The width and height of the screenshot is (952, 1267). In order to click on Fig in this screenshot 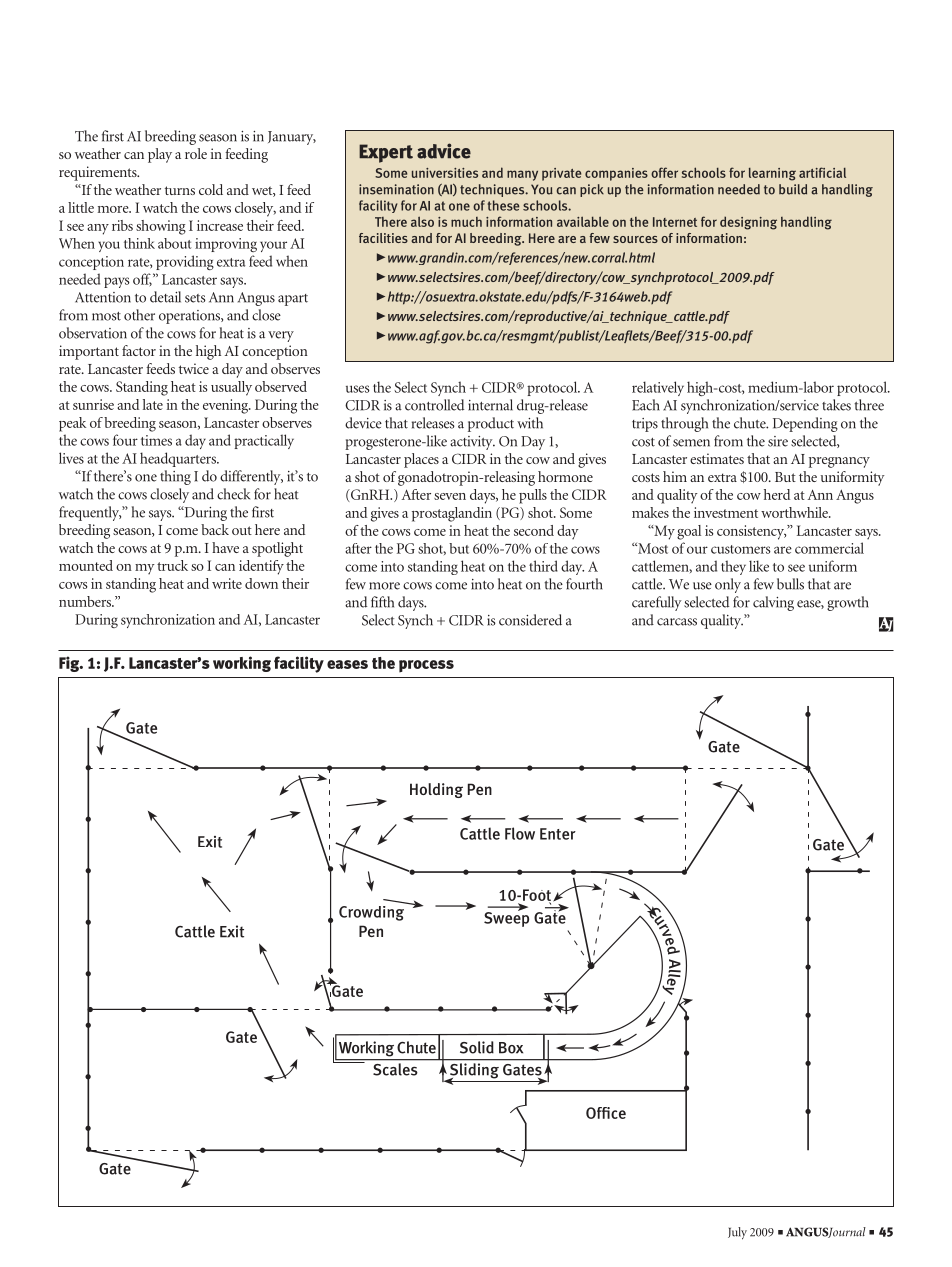, I will do `click(70, 664)`.
